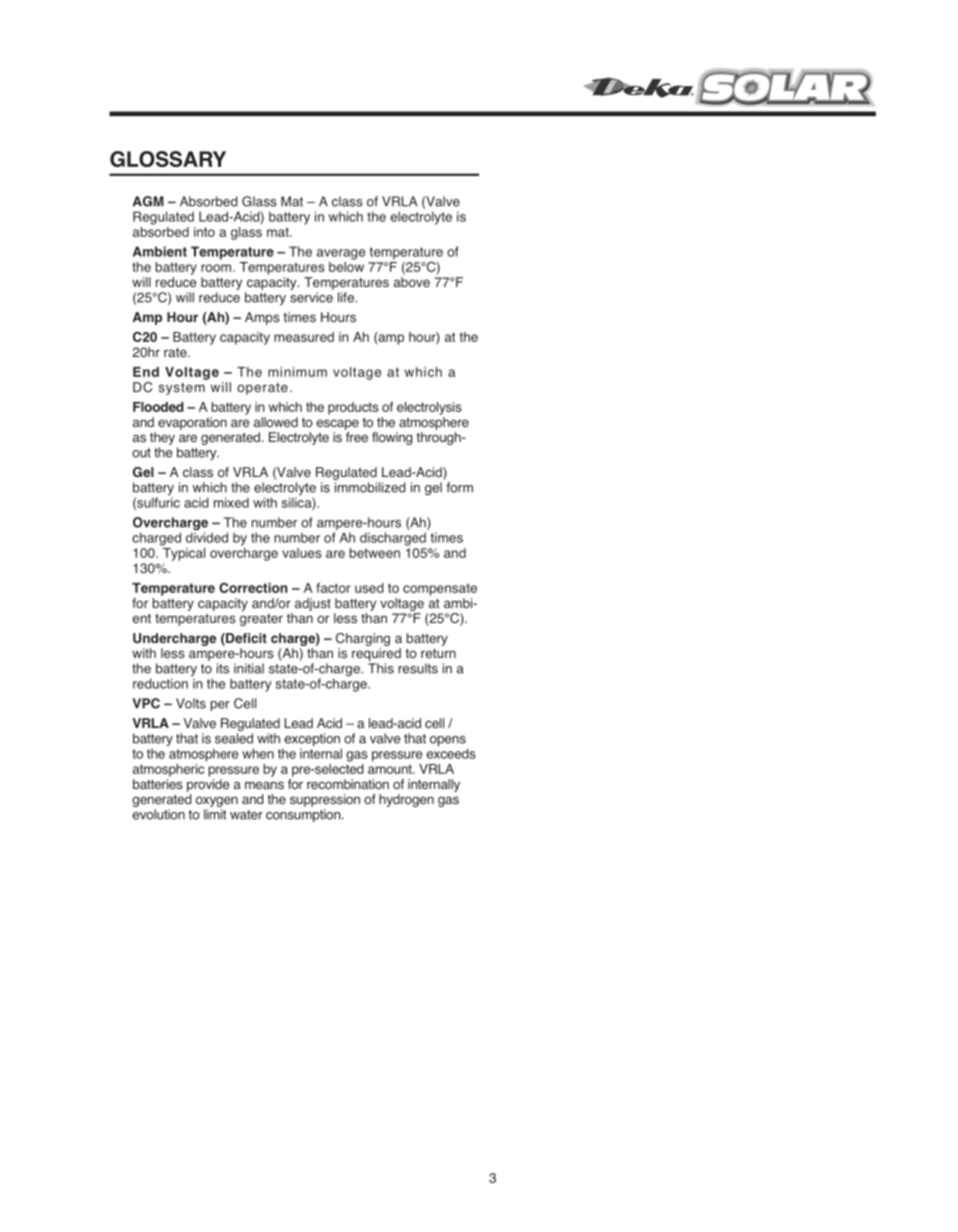 The height and width of the image is (1232, 958). What do you see at coordinates (168, 159) in the image?
I see `GLOSSARY` at bounding box center [168, 159].
